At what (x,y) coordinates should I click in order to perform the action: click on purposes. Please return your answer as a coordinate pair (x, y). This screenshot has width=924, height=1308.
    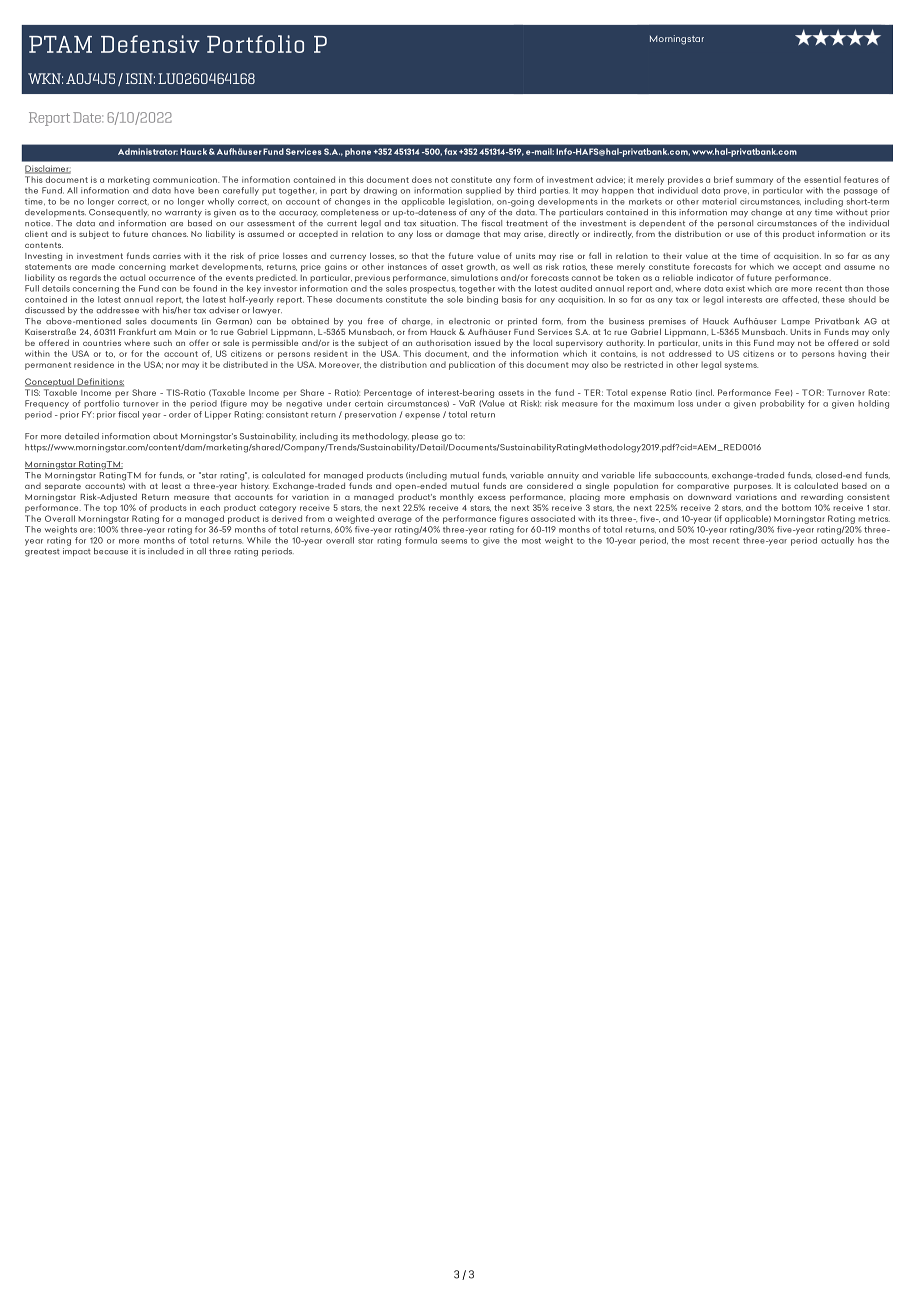
    Looking at the image, I should click on (753, 487).
